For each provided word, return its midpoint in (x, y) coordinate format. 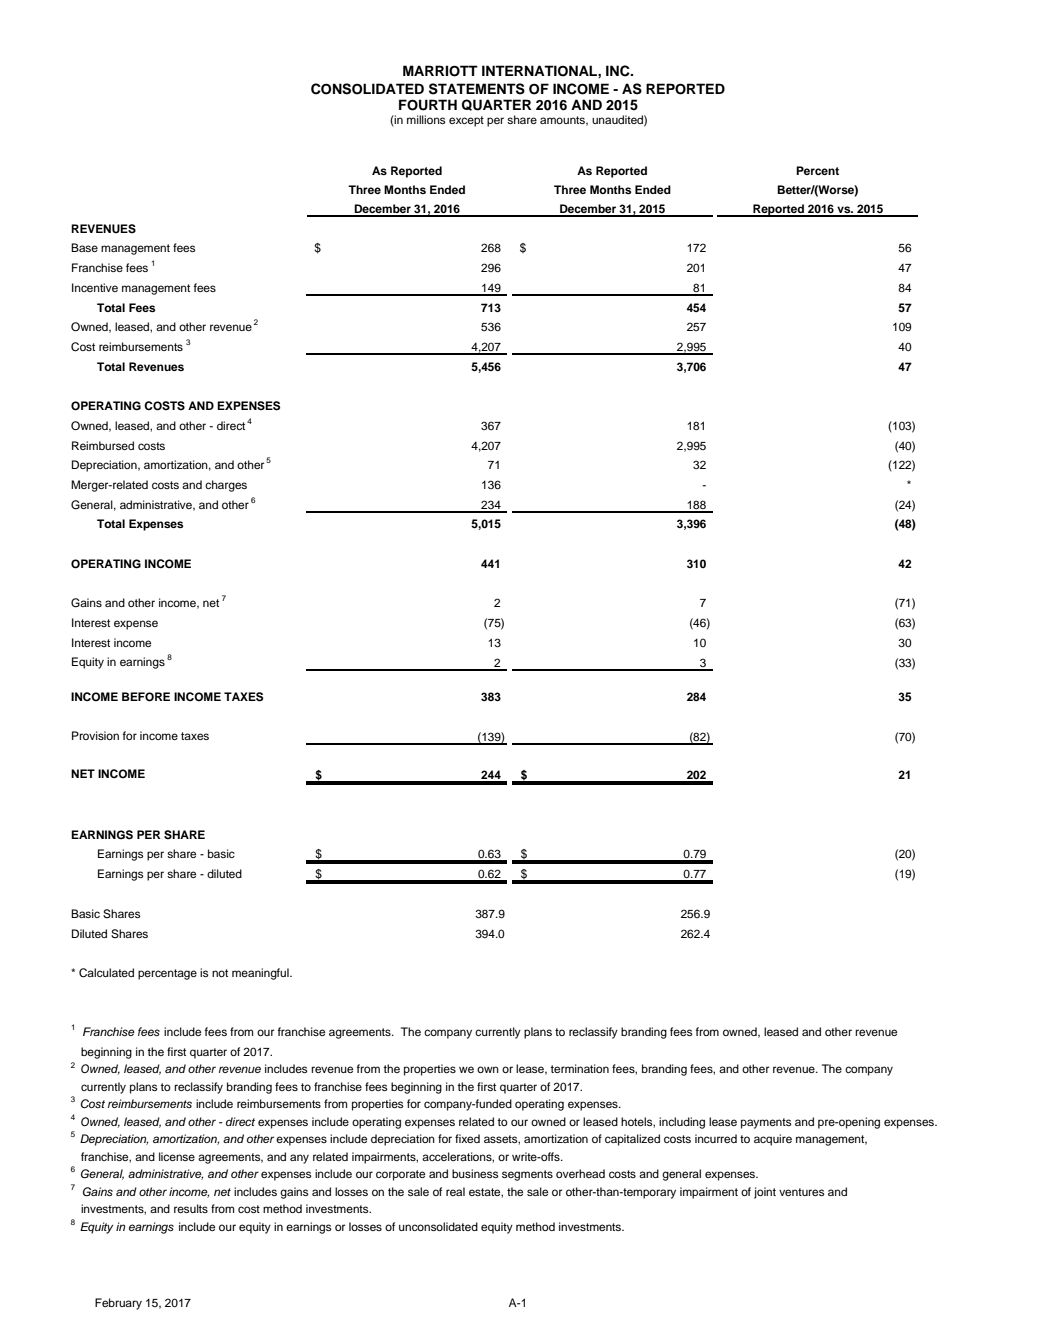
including (682, 1123)
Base (84, 247)
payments (766, 1123)
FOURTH (428, 105)
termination (579, 1068)
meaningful (261, 974)
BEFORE (146, 697)
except (466, 121)
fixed (467, 1138)
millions (426, 119)
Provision (95, 735)
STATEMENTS (477, 89)
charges (226, 486)
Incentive (95, 287)
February (118, 1304)
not (220, 973)
